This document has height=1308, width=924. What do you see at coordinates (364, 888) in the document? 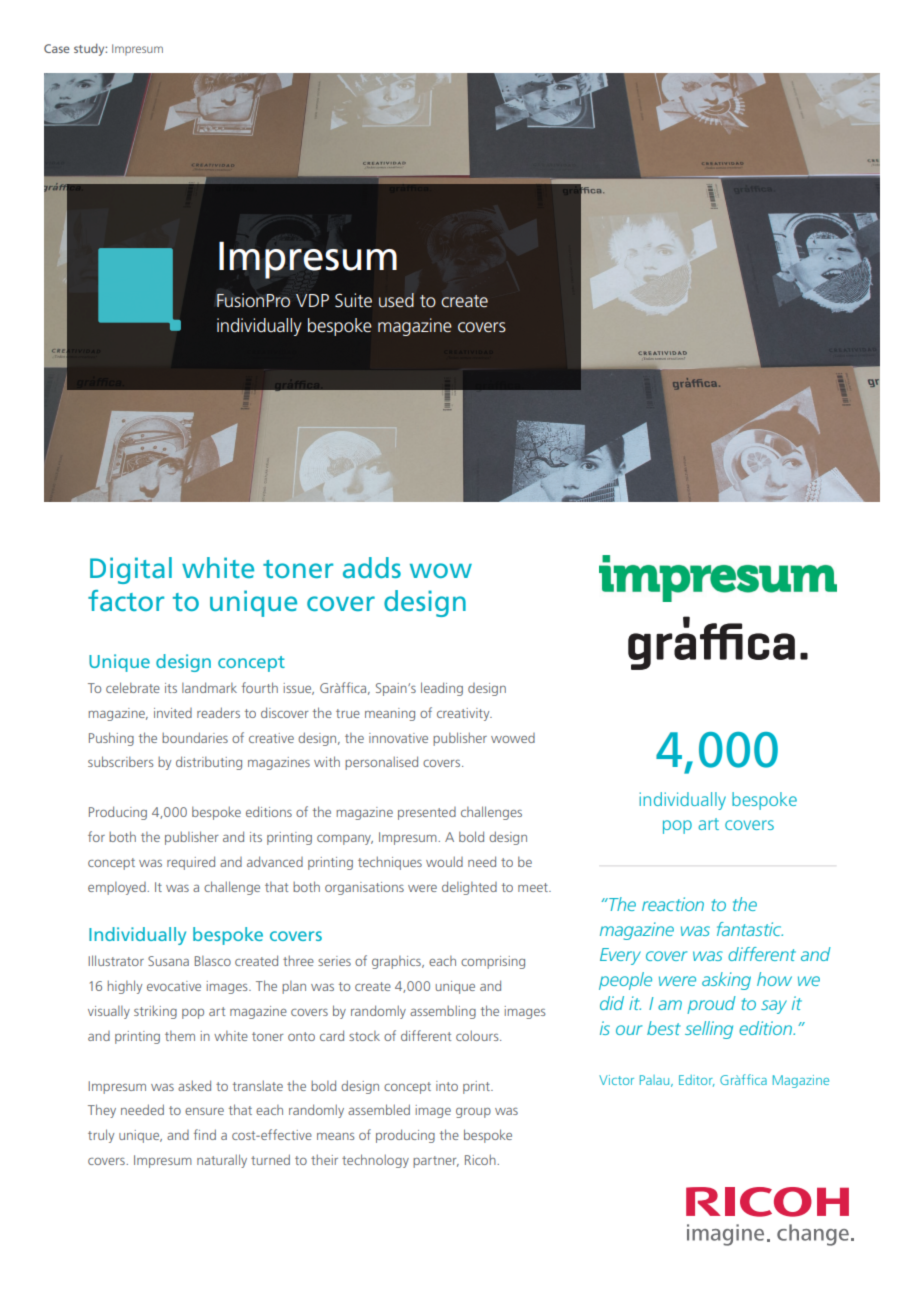
I see `organisations` at bounding box center [364, 888].
